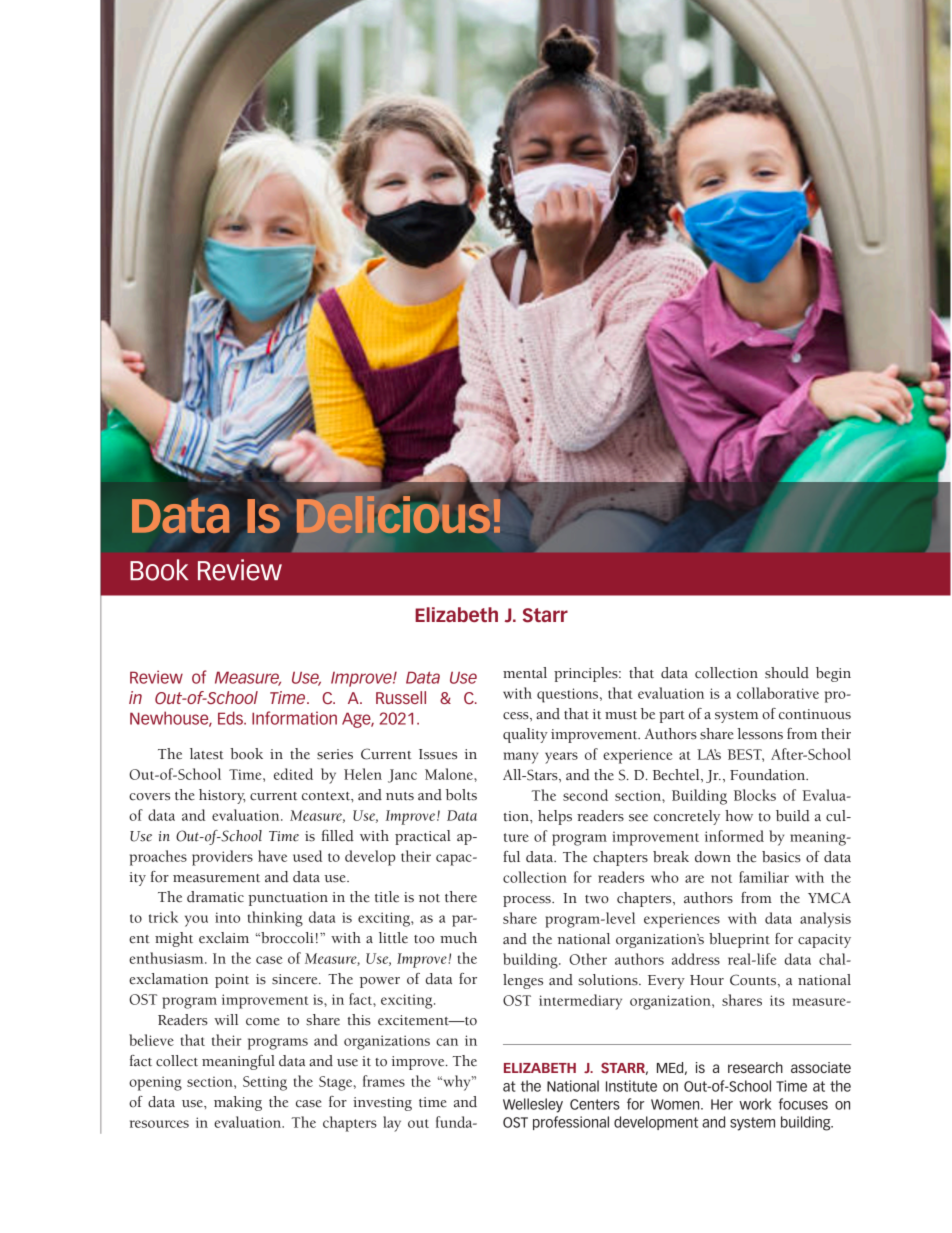 The image size is (952, 1233). What do you see at coordinates (393, 513) in the image?
I see `Delicious` at bounding box center [393, 513].
